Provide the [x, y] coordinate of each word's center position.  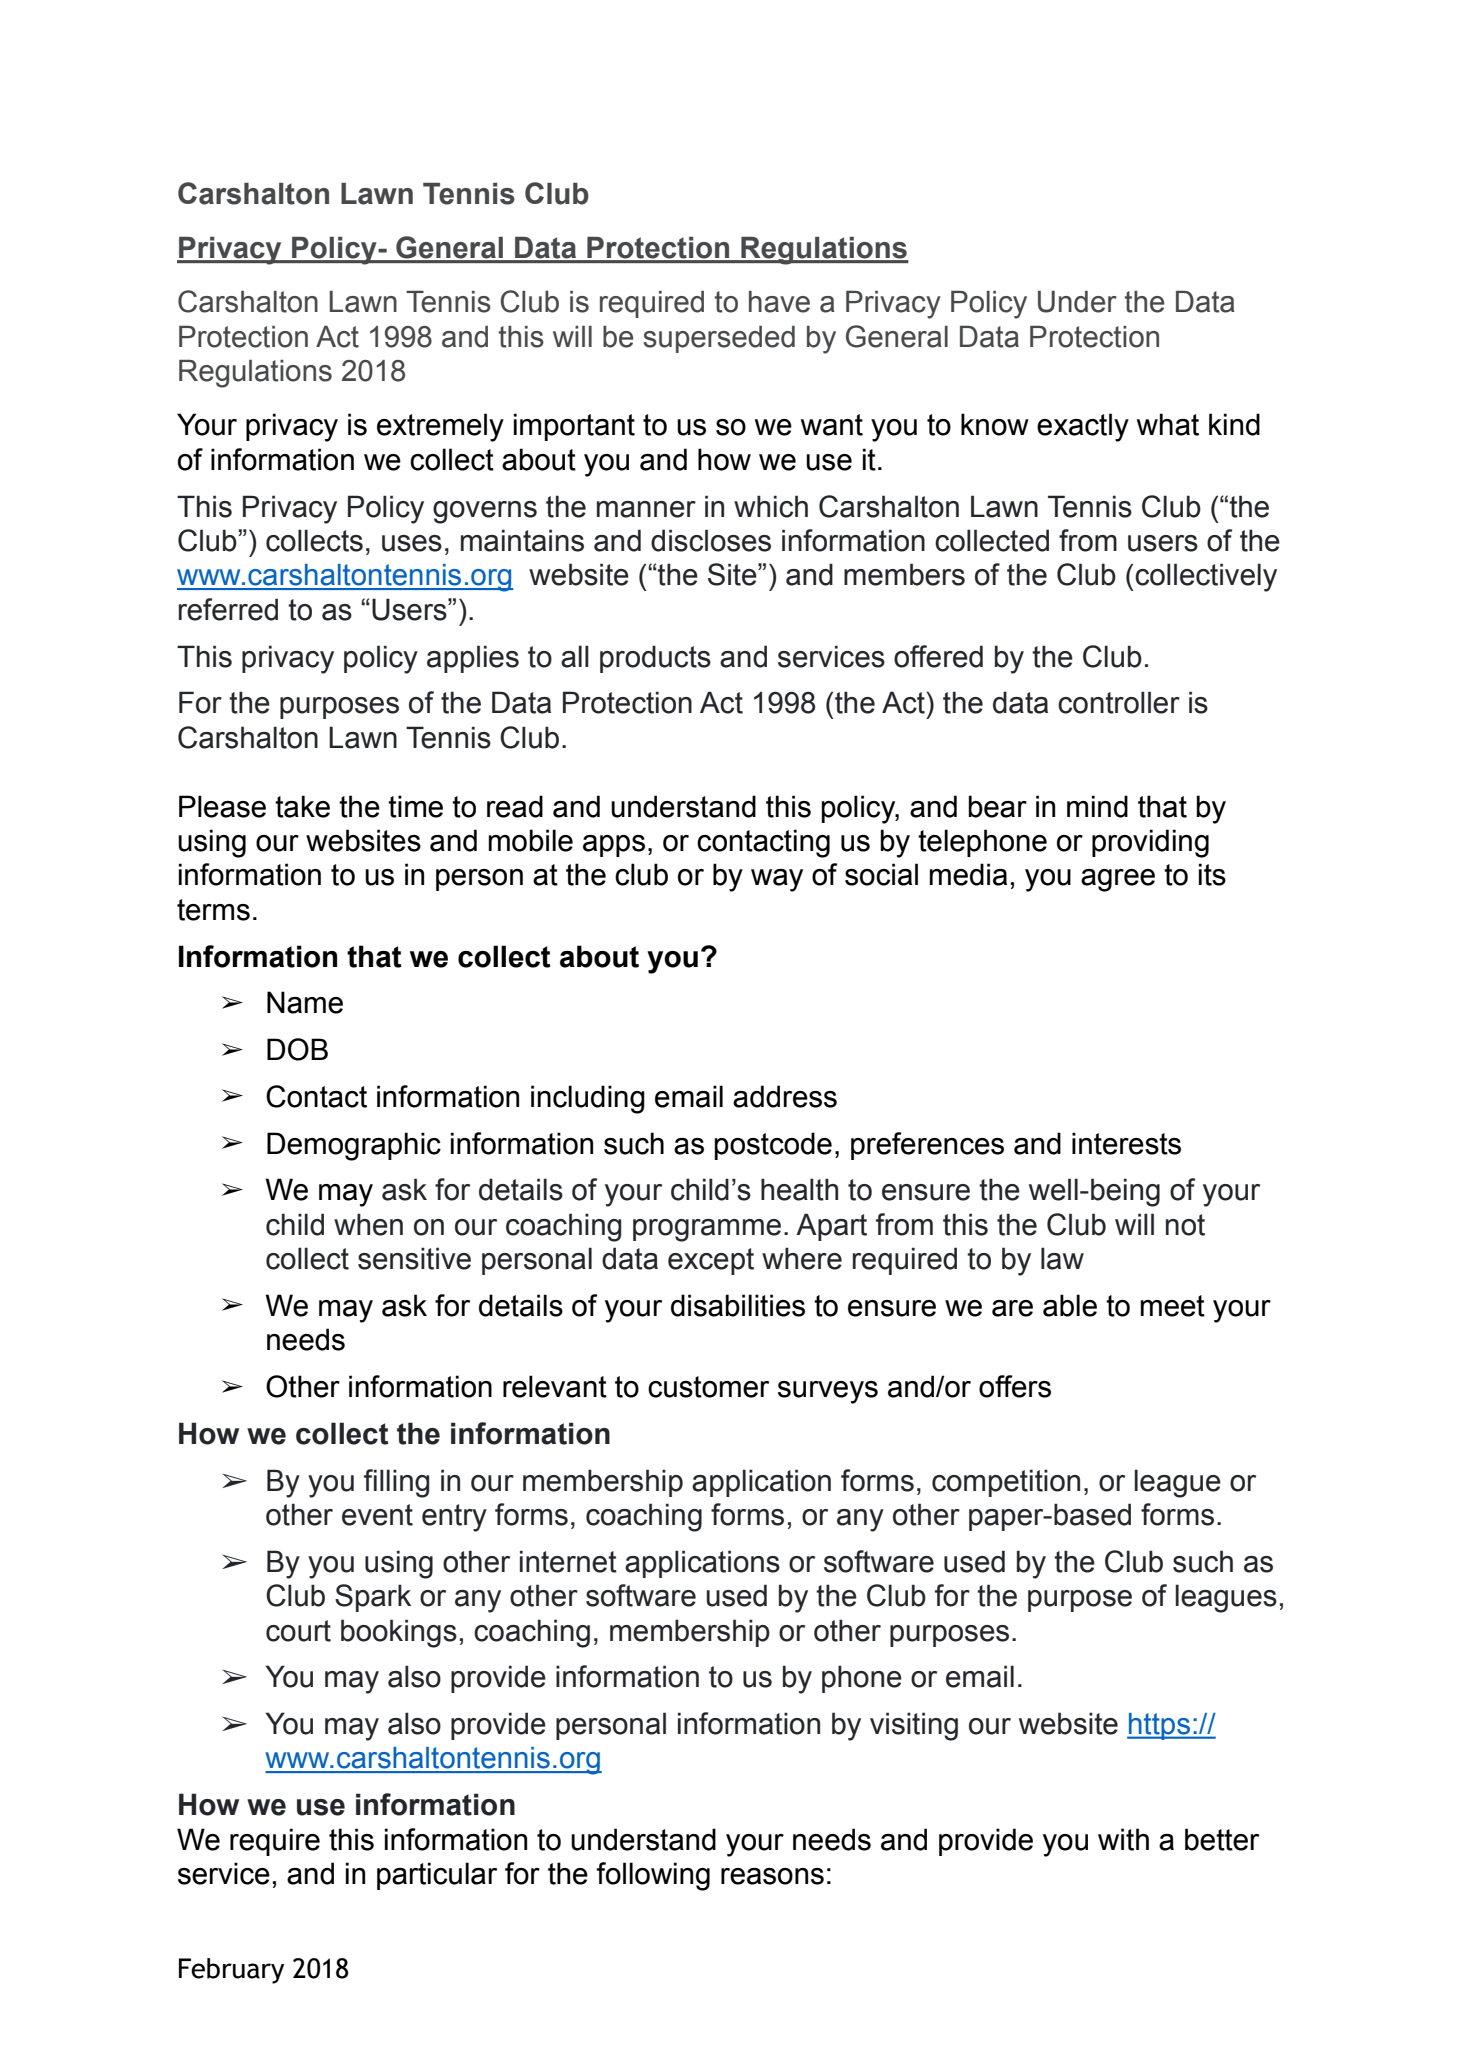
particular [437, 1876]
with [1123, 1839]
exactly [1083, 427]
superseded [719, 339]
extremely [440, 427]
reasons [772, 1876]
